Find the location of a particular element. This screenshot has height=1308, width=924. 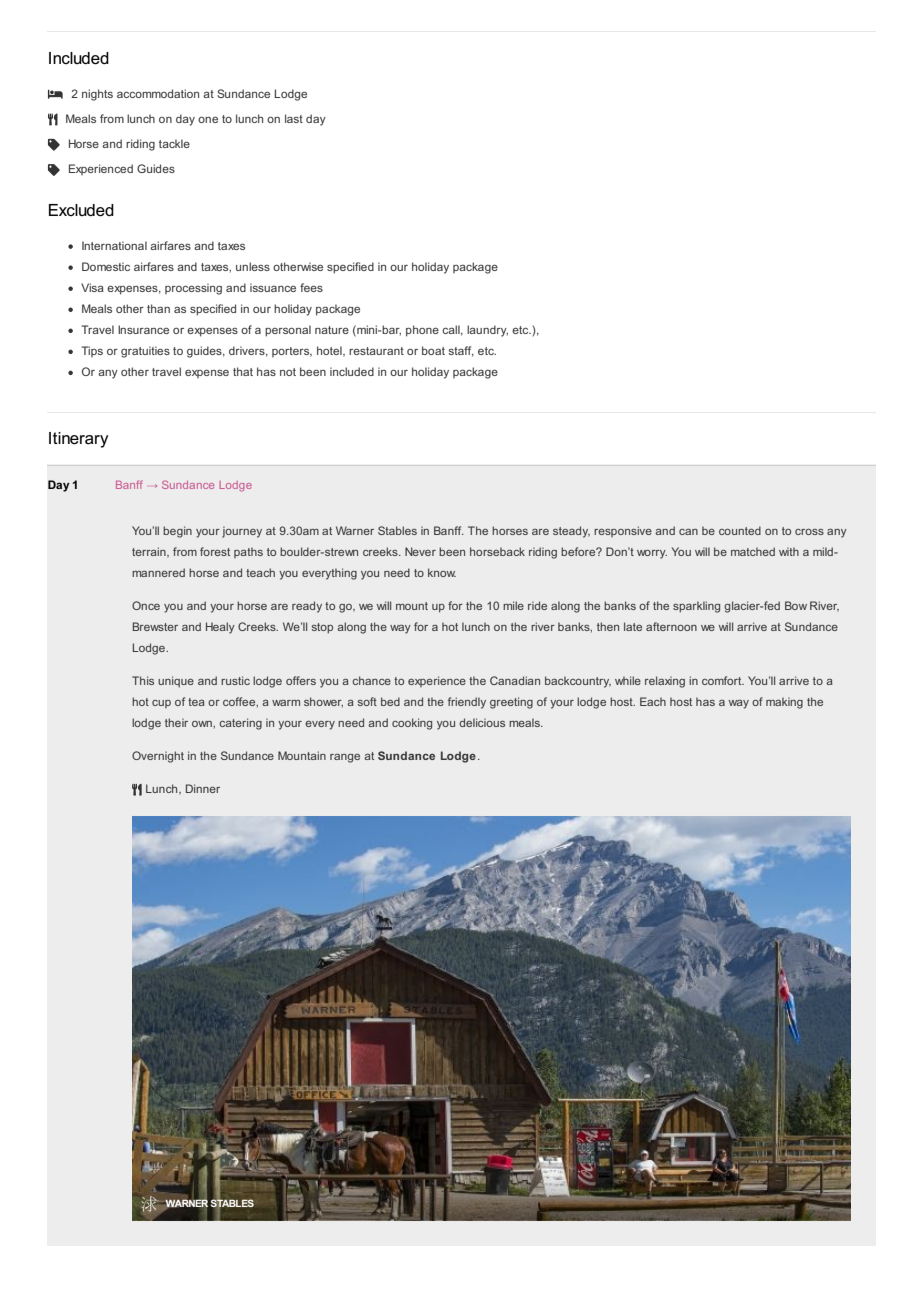

terrain is located at coordinates (150, 552).
